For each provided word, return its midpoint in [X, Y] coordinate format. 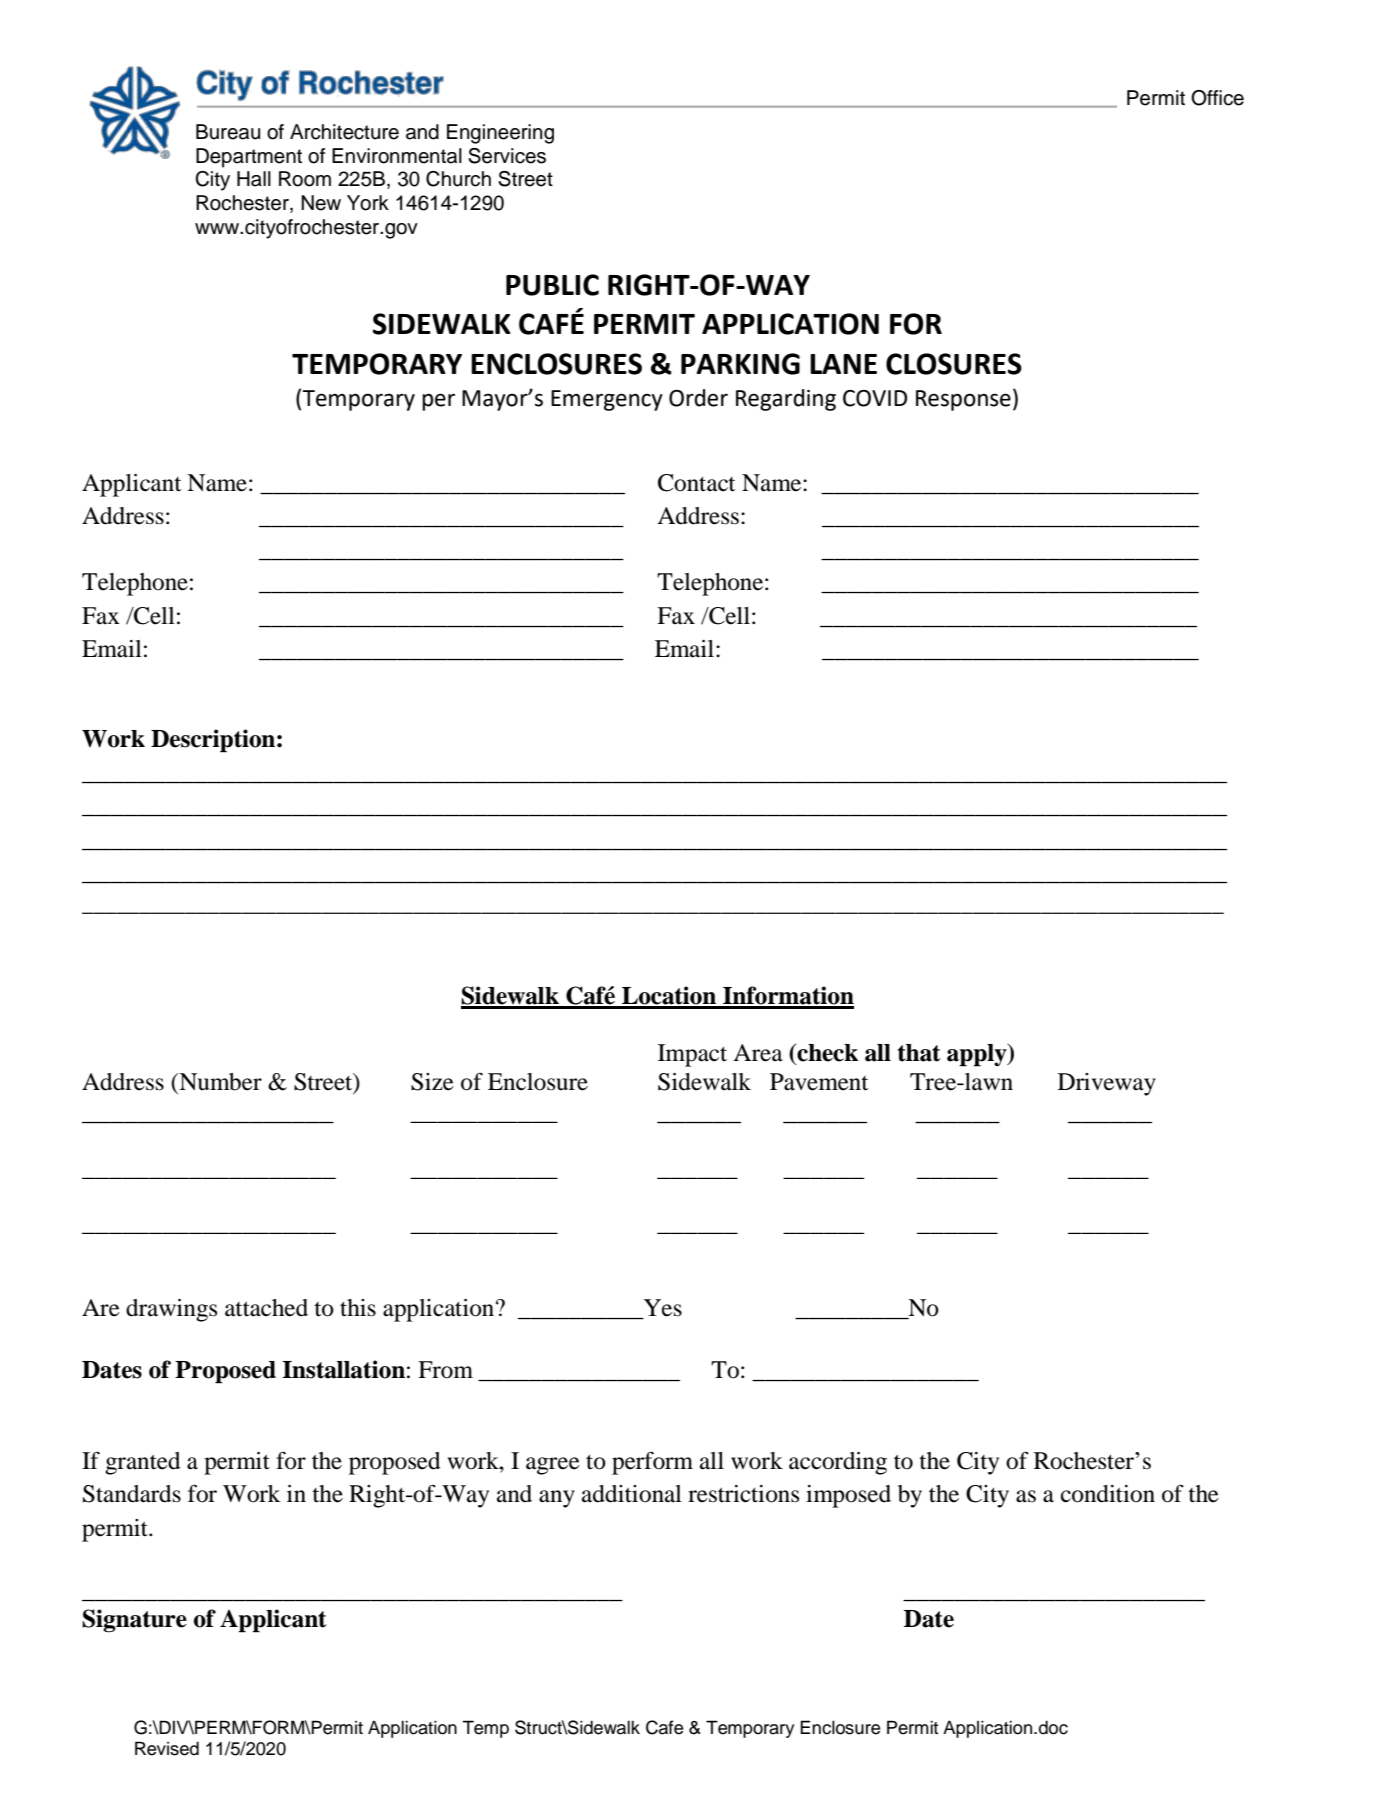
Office [1217, 98]
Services [507, 156]
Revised [167, 1748]
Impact [692, 1055]
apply [978, 1055]
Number [219, 1082]
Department [249, 158]
